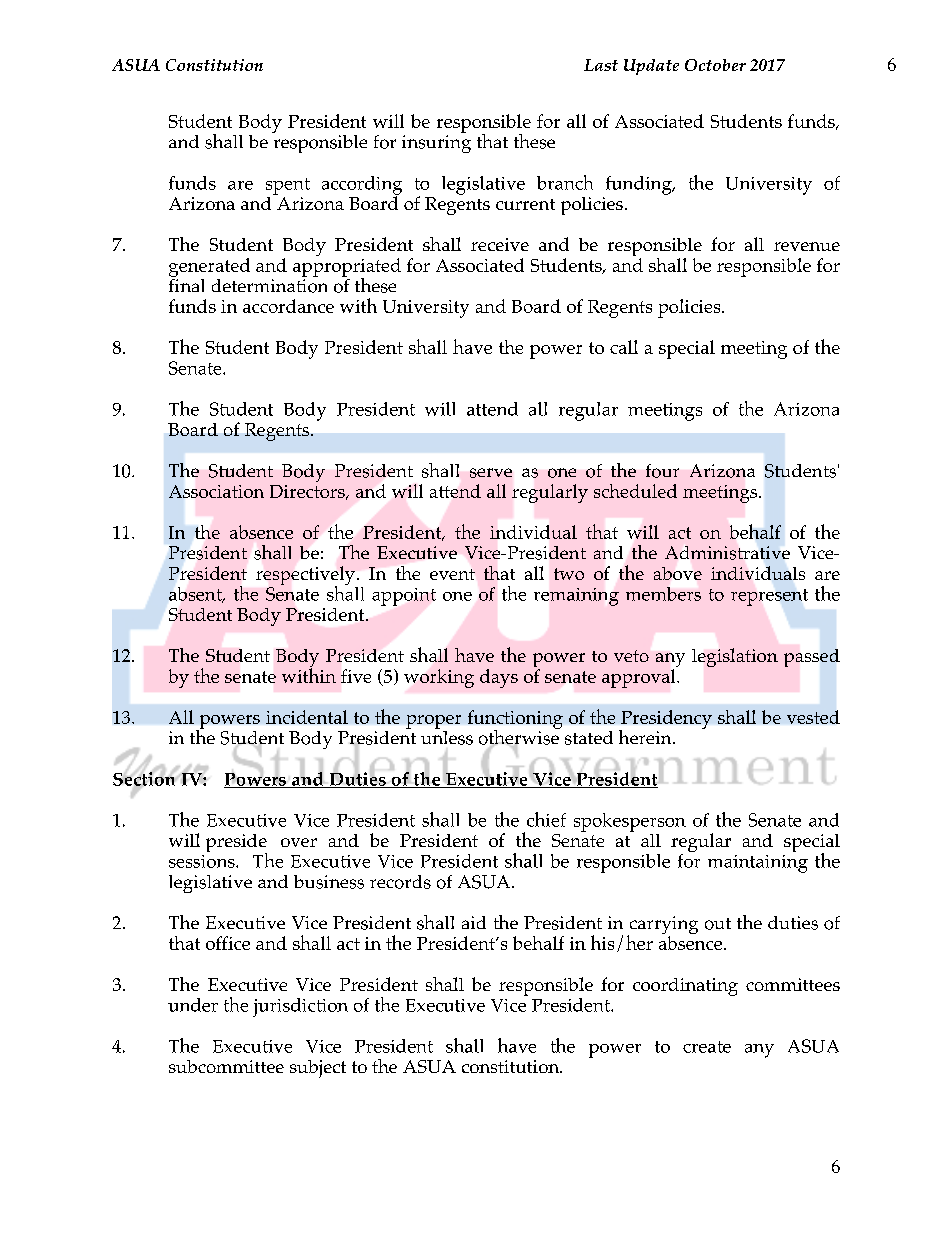 This image has height=1233, width=952. Describe the element at coordinates (288, 186) in the image. I see `spent` at that location.
